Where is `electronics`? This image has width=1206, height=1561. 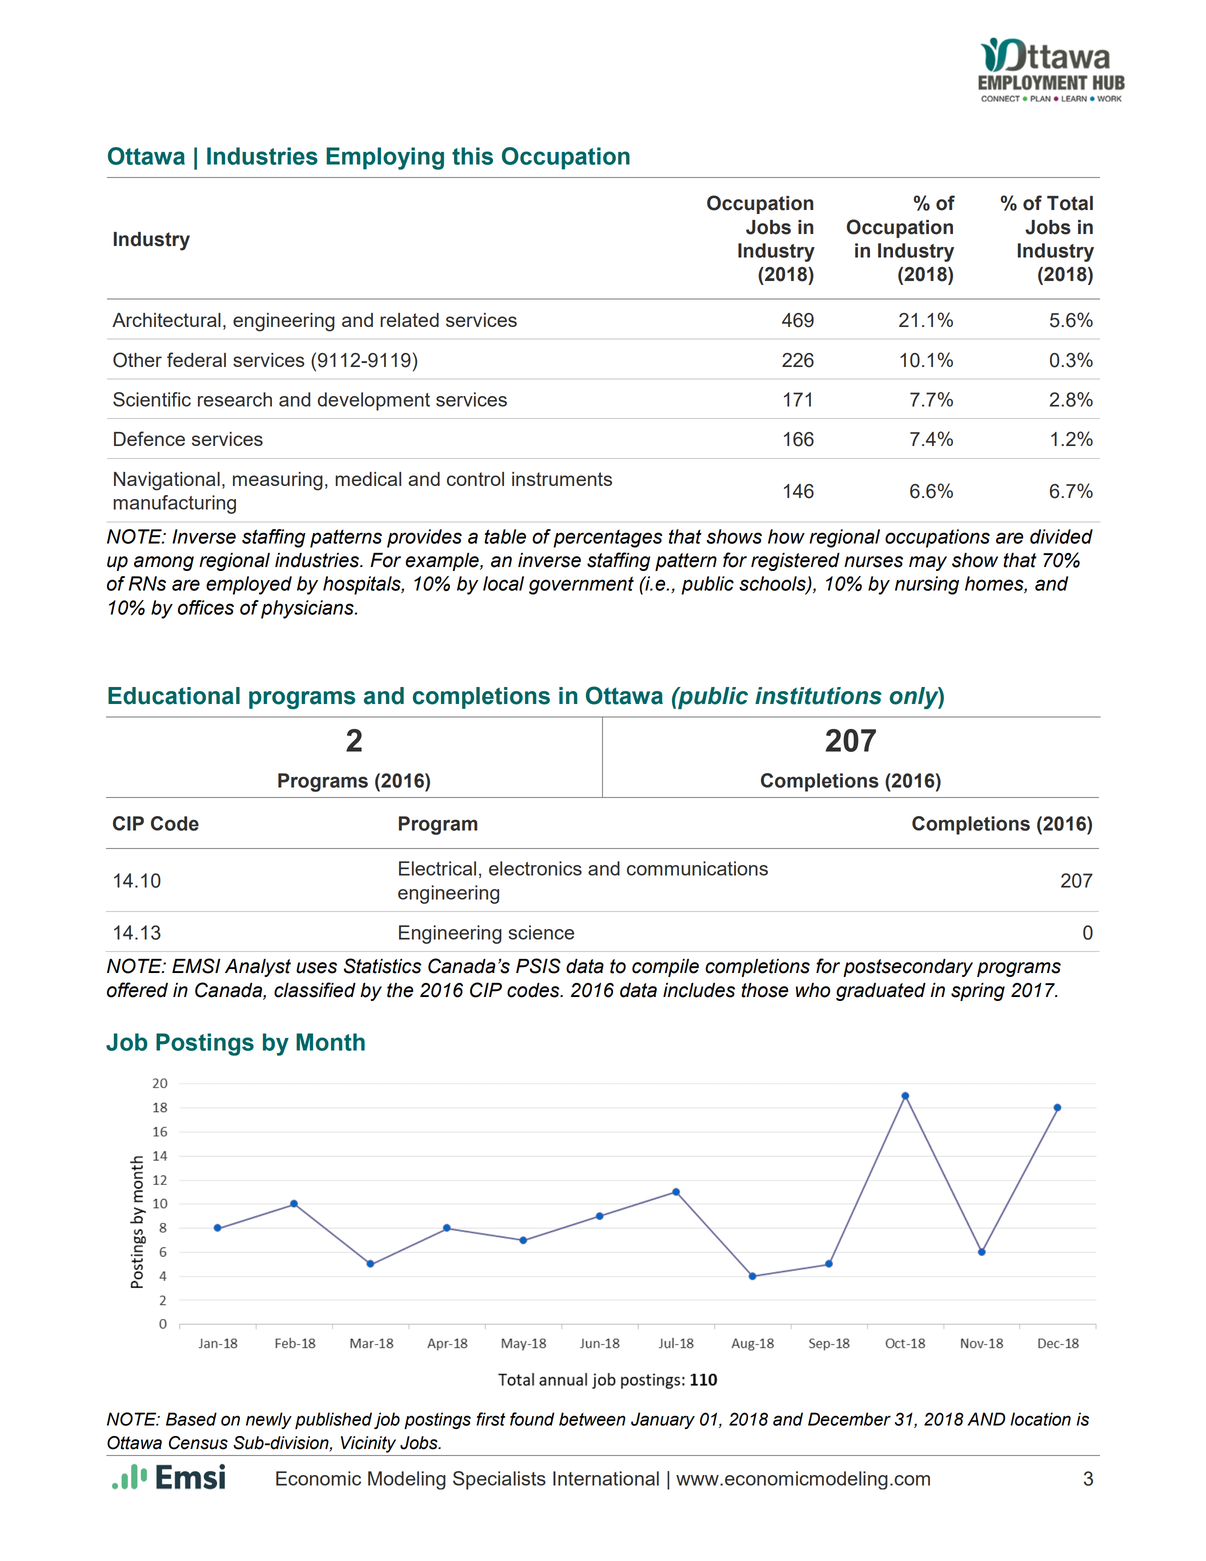
electronics is located at coordinates (535, 868).
